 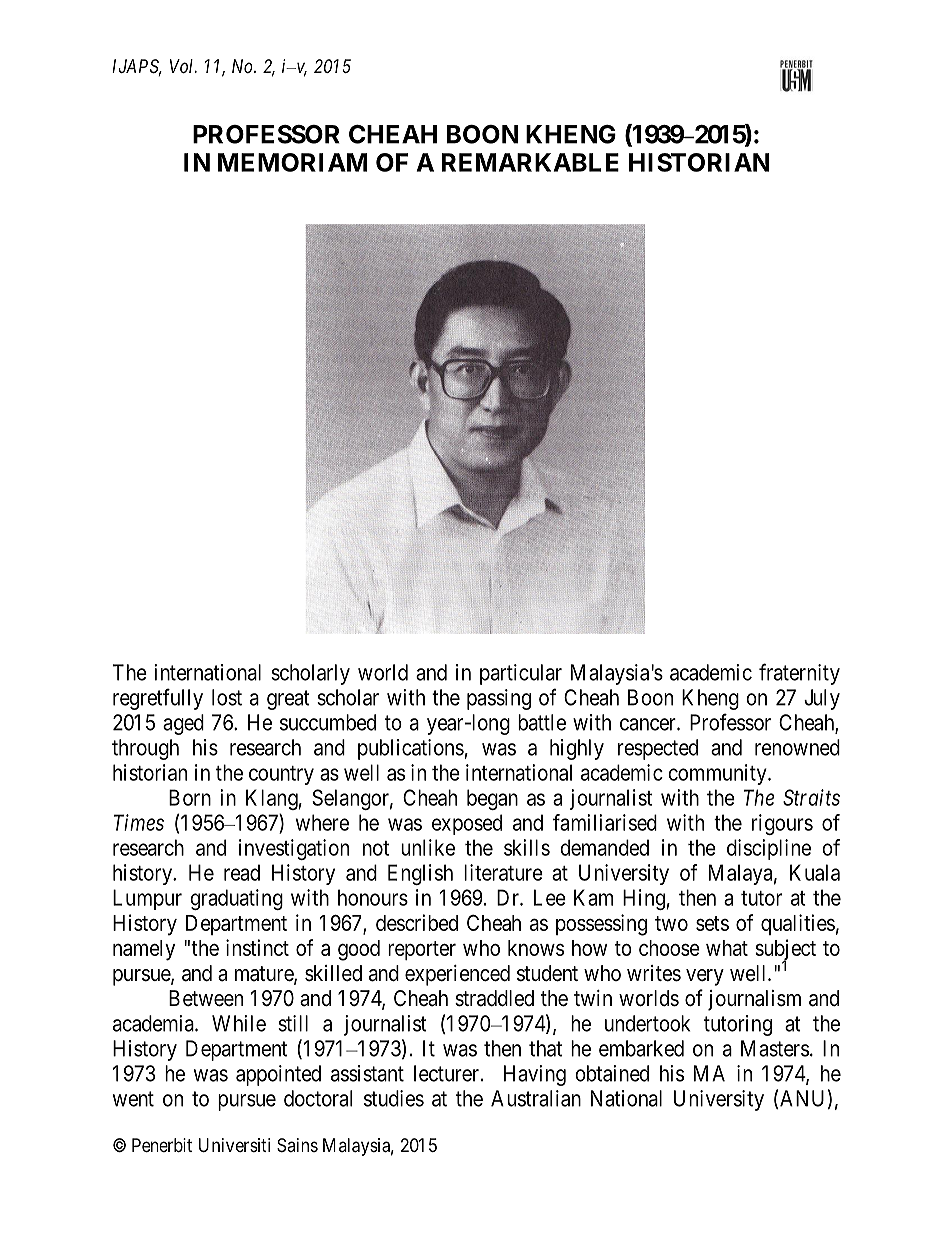 I want to click on fraternity, so click(x=799, y=674).
